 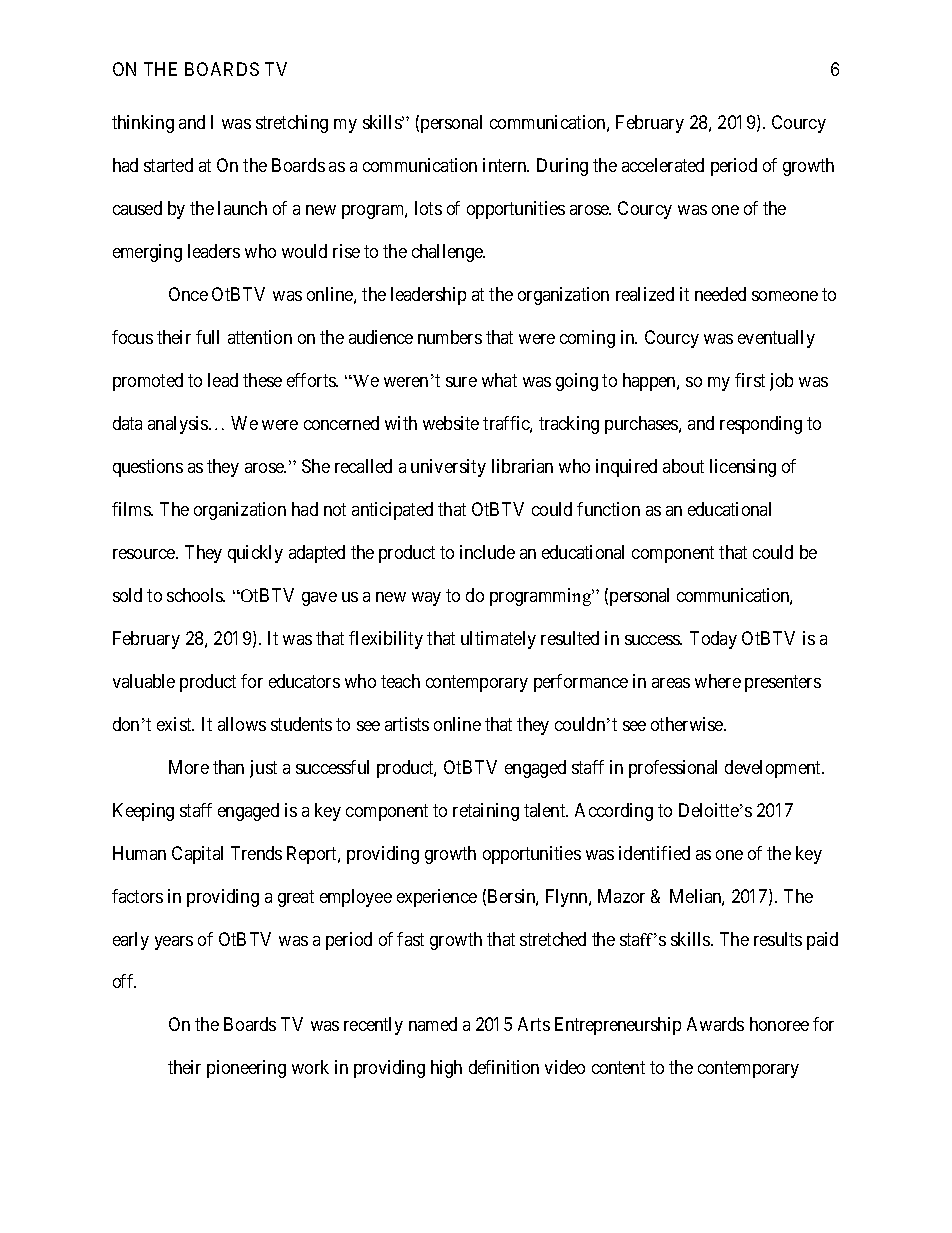 What do you see at coordinates (774, 769) in the screenshot?
I see `development` at bounding box center [774, 769].
